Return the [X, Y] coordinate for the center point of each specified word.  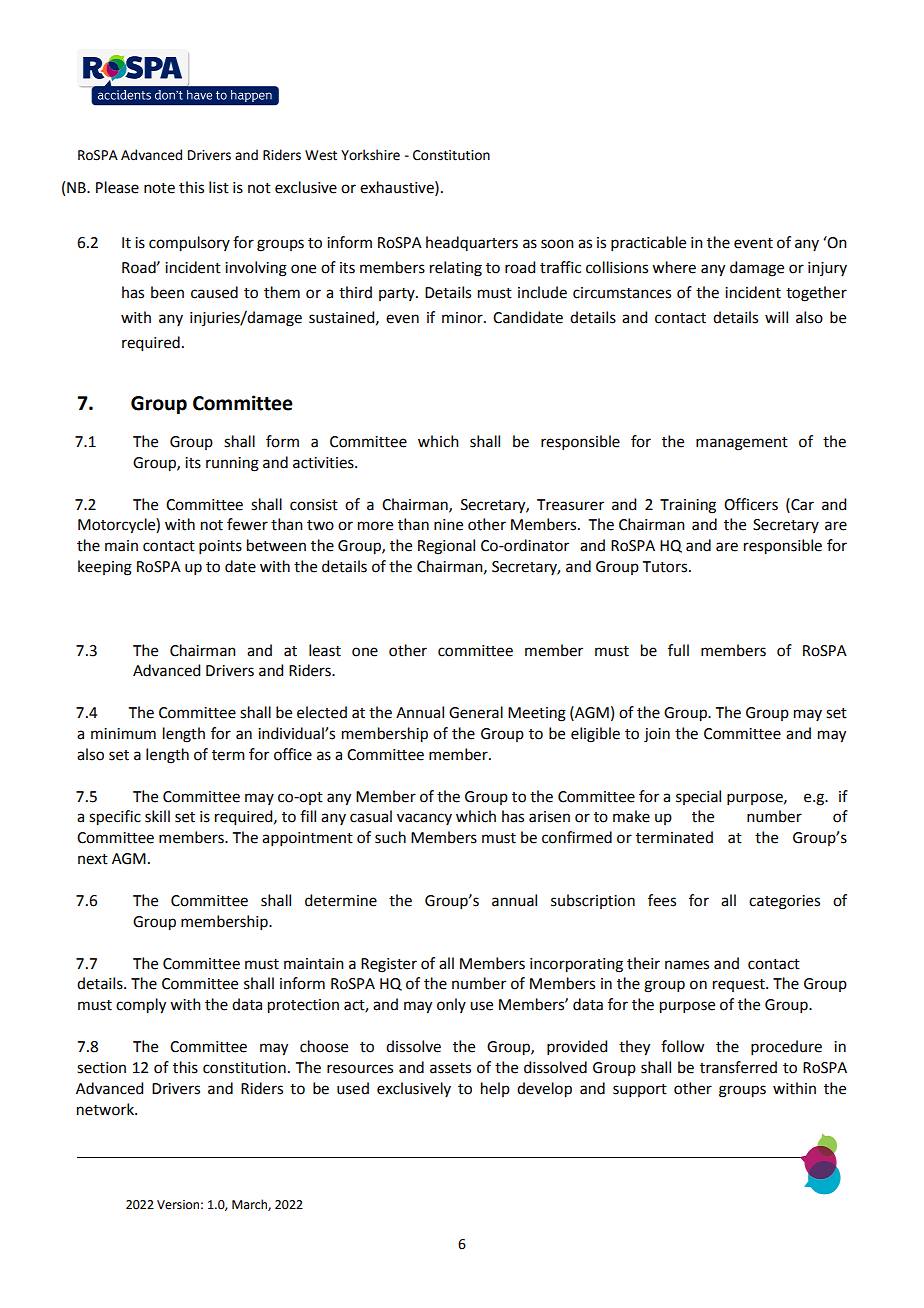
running [232, 464]
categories [784, 902]
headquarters [472, 243]
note [159, 188]
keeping [105, 568]
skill [157, 816]
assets [450, 1068]
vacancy [424, 819]
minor [463, 318]
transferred [738, 1067]
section [101, 1068]
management [742, 444]
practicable [648, 243]
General [476, 712]
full [678, 650]
